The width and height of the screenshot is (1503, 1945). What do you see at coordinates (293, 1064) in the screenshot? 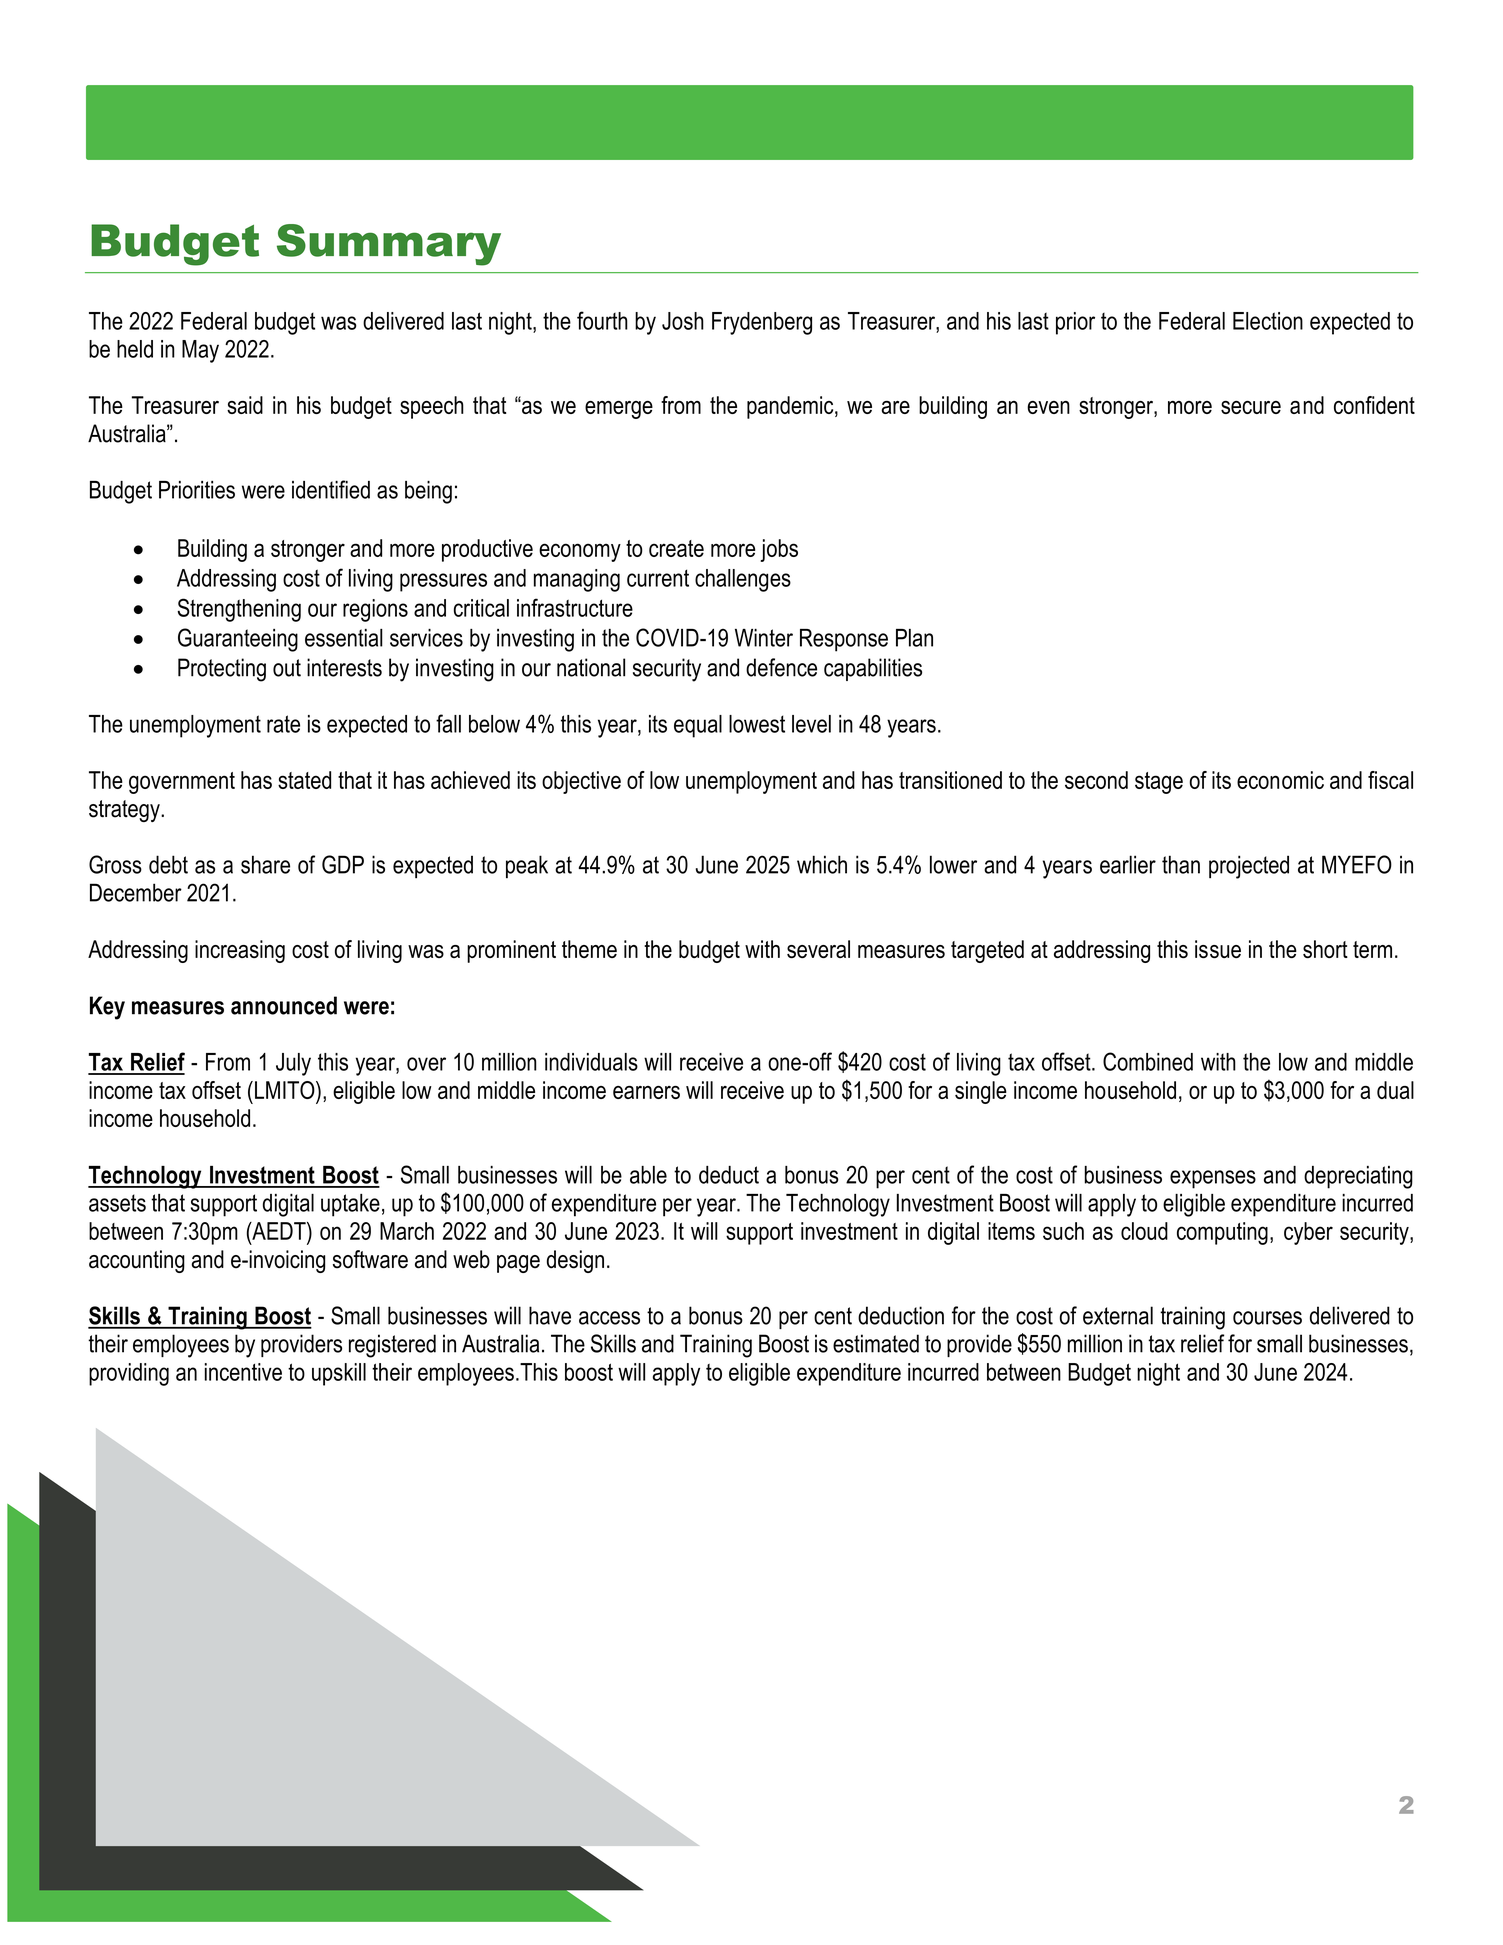
I see `July` at bounding box center [293, 1064].
